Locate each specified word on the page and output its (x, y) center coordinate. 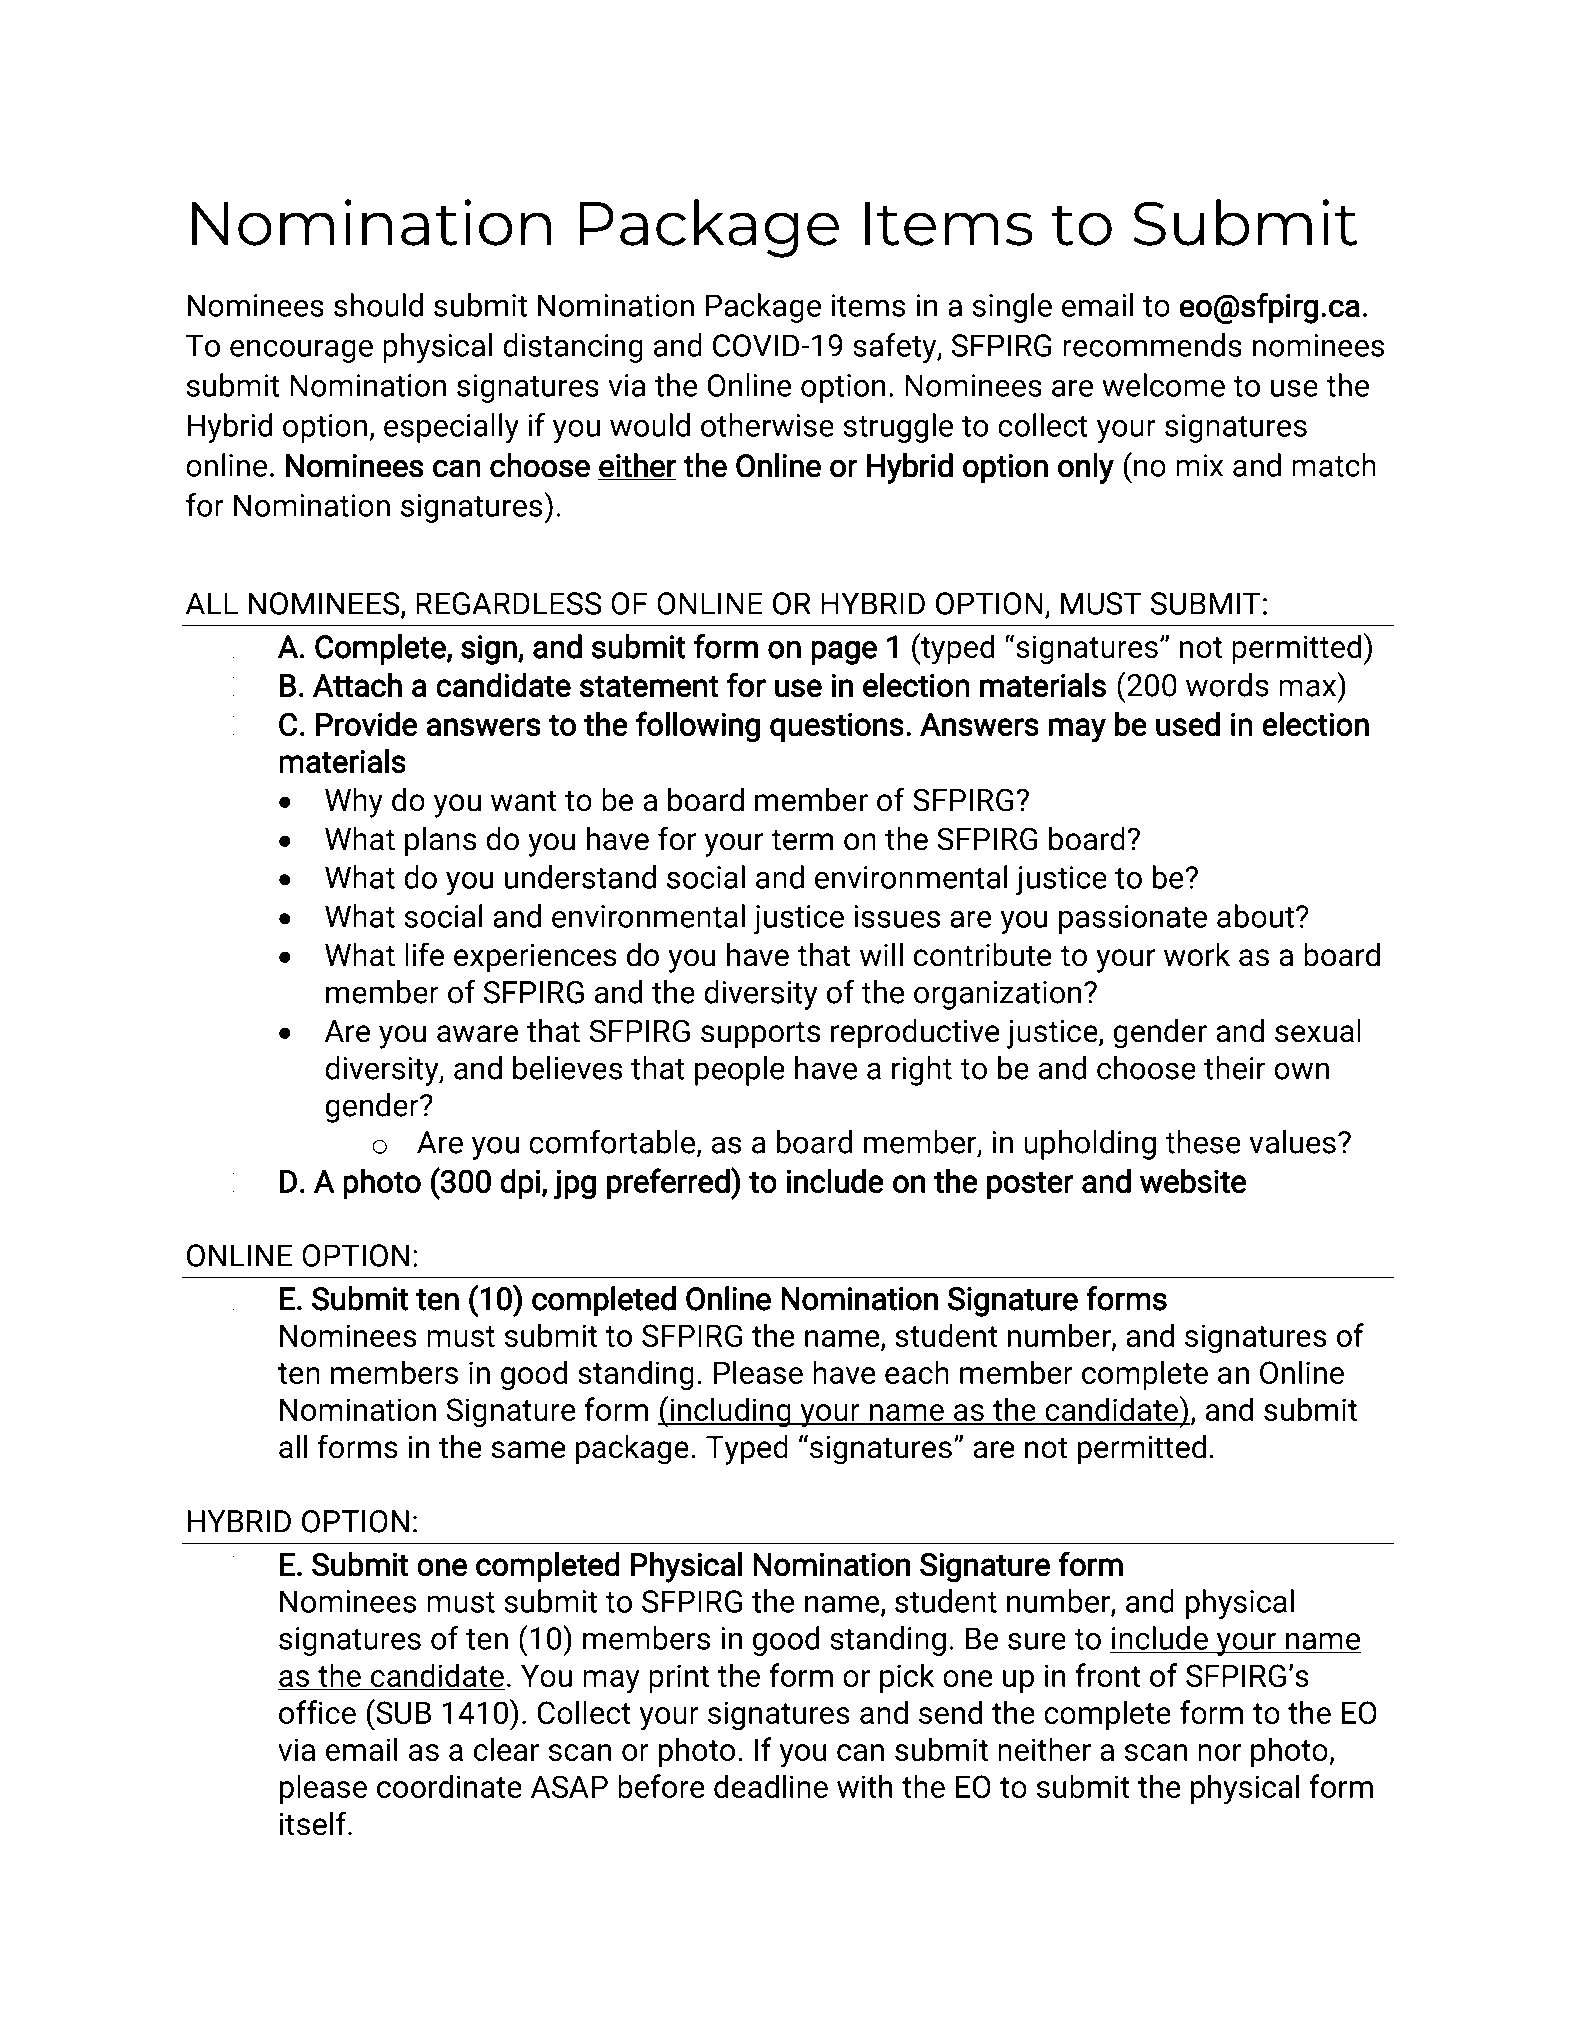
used (1188, 723)
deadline (771, 1786)
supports (760, 1035)
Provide (366, 723)
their (1234, 1068)
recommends (1152, 345)
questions (837, 727)
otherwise (767, 425)
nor (1220, 1752)
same (528, 1450)
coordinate (449, 1786)
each (917, 1372)
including (730, 1412)
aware (477, 1034)
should (378, 305)
